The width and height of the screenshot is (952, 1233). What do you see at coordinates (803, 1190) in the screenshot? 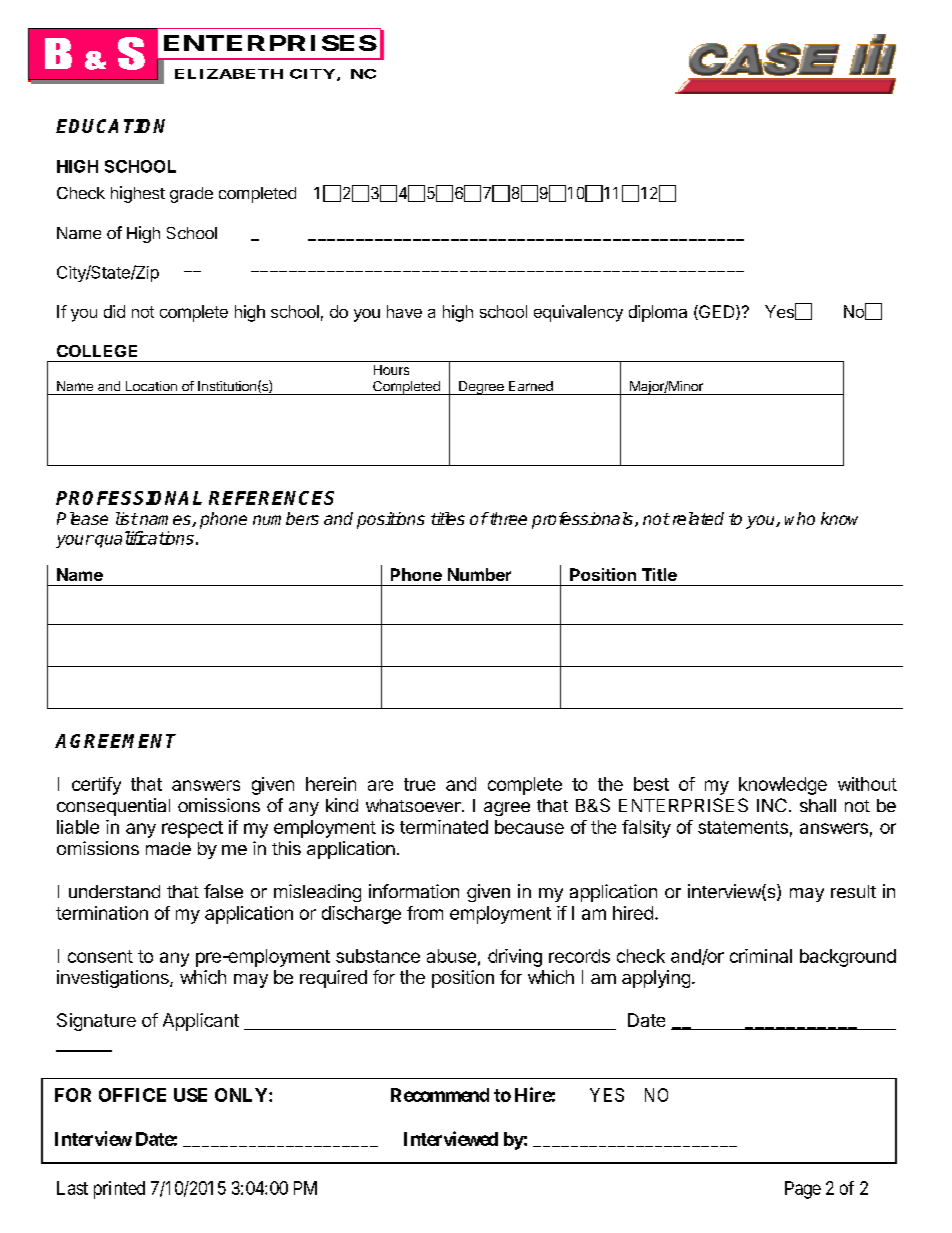
I see `Page` at bounding box center [803, 1190].
